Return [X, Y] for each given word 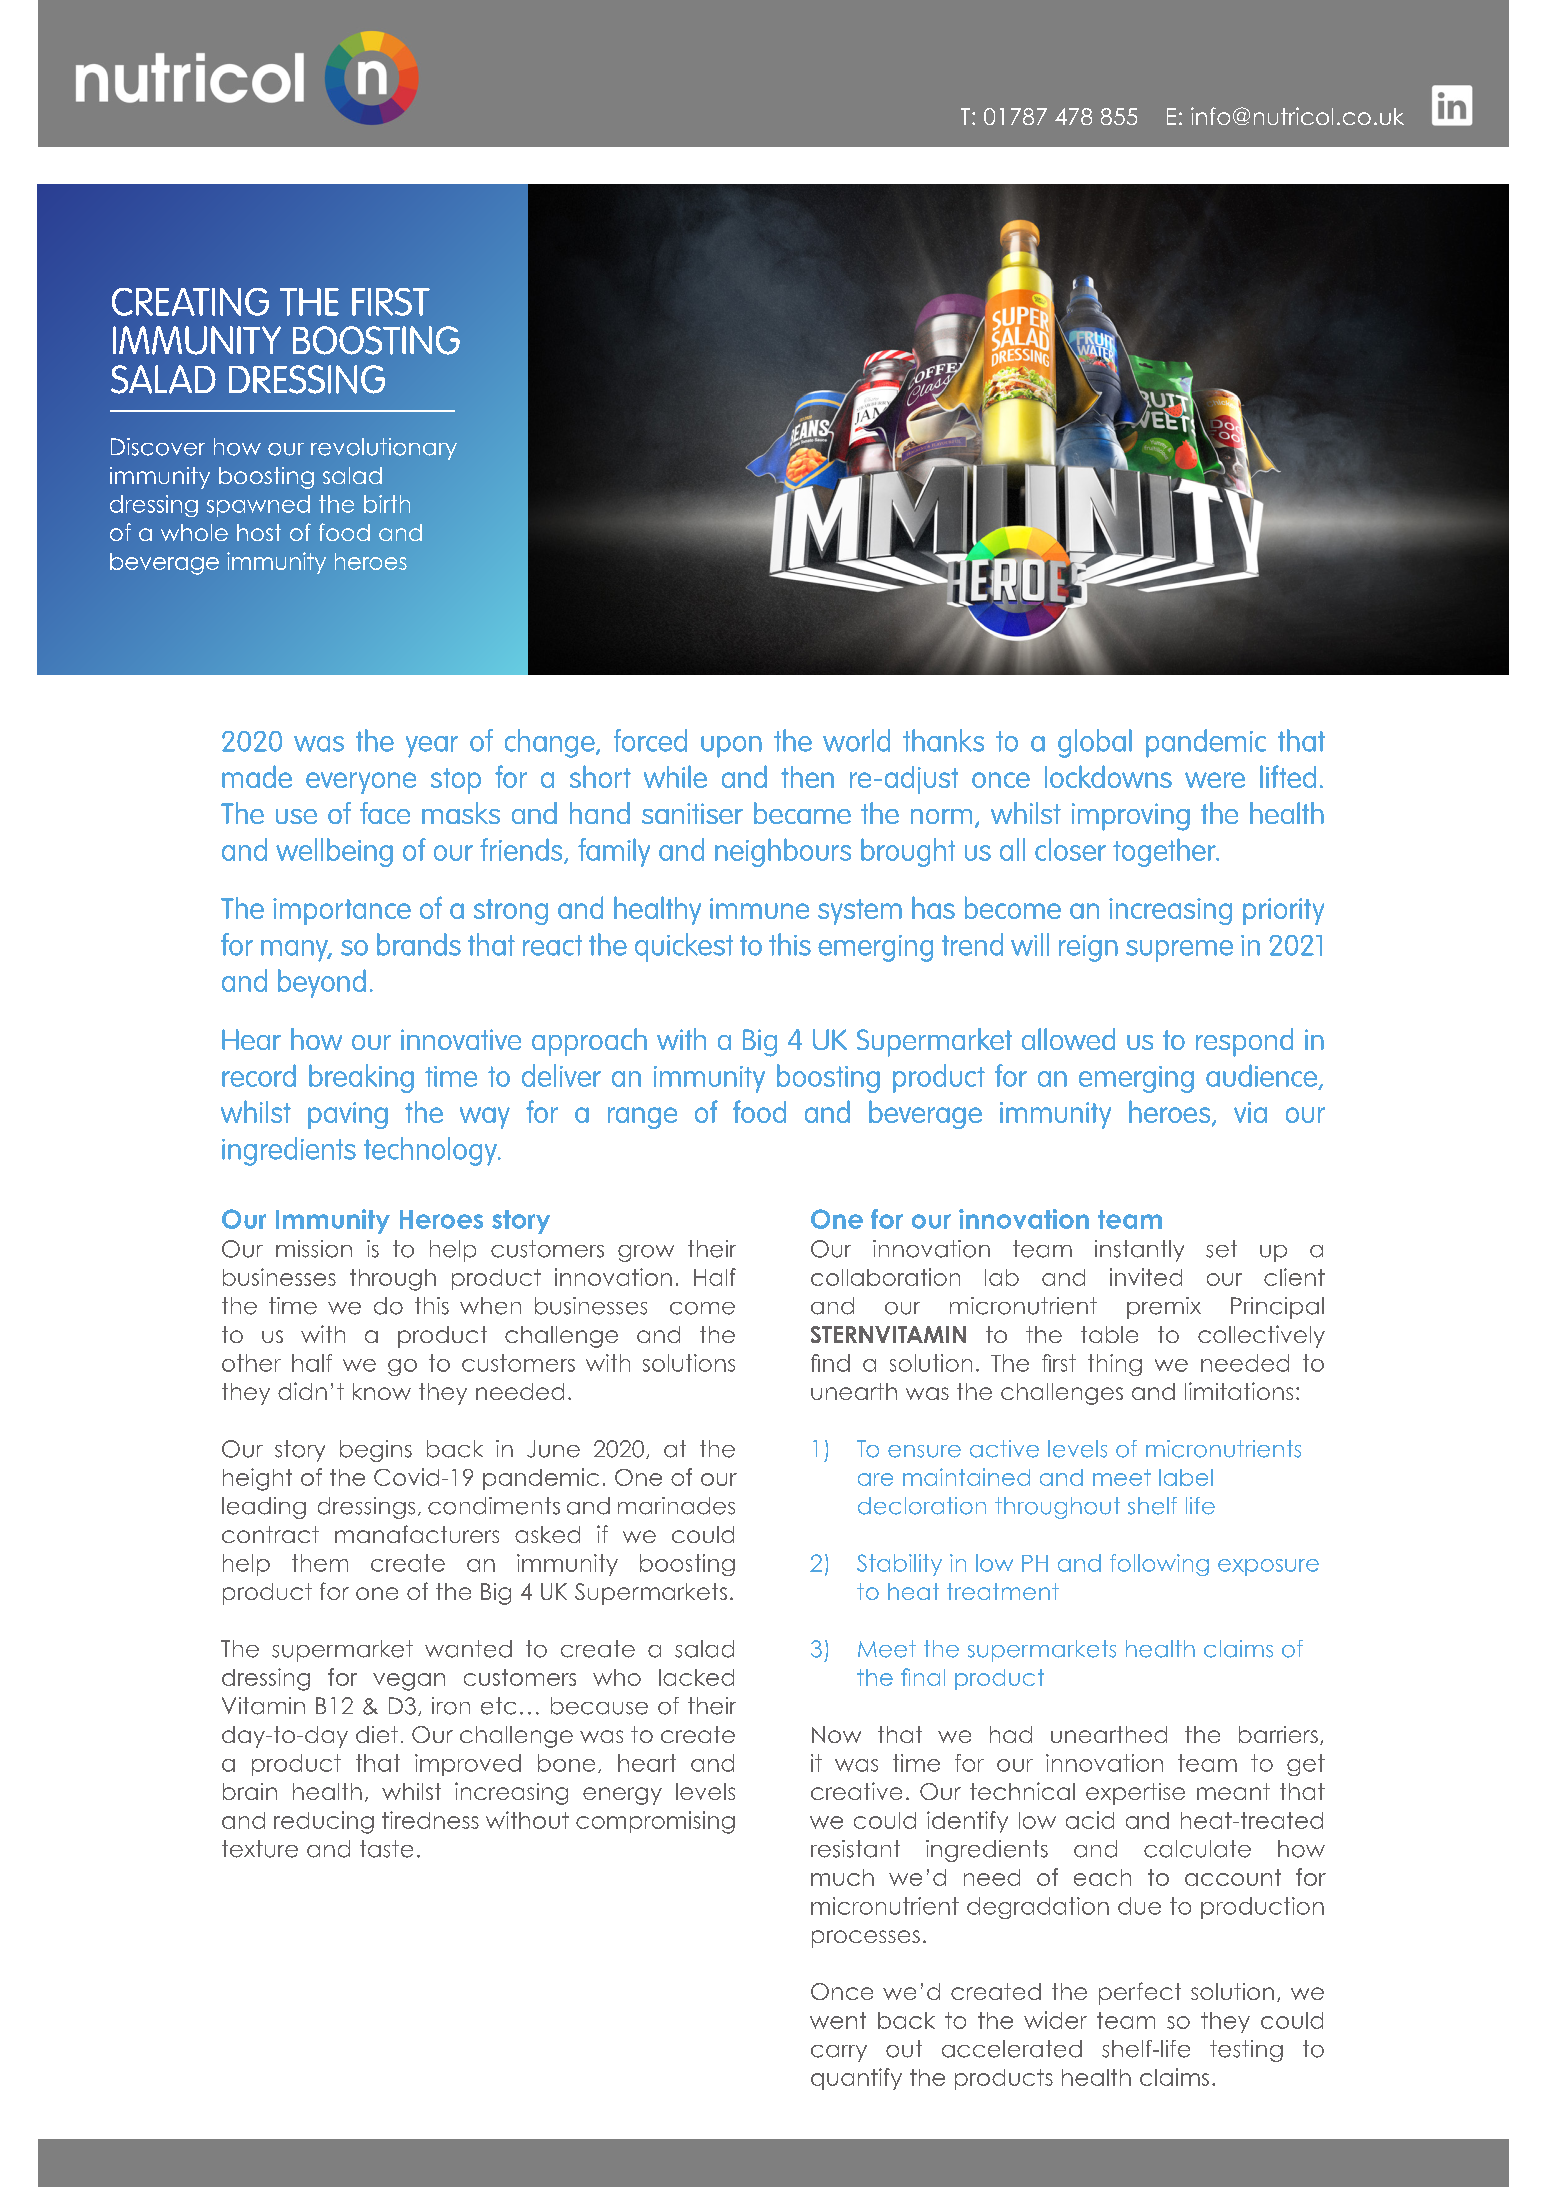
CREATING [190, 302]
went [838, 2020]
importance [342, 911]
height [257, 1479]
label [1186, 1477]
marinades [676, 1506]
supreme [1179, 951]
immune [759, 908]
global [1095, 743]
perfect [1140, 1993]
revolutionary [384, 449]
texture [260, 1849]
